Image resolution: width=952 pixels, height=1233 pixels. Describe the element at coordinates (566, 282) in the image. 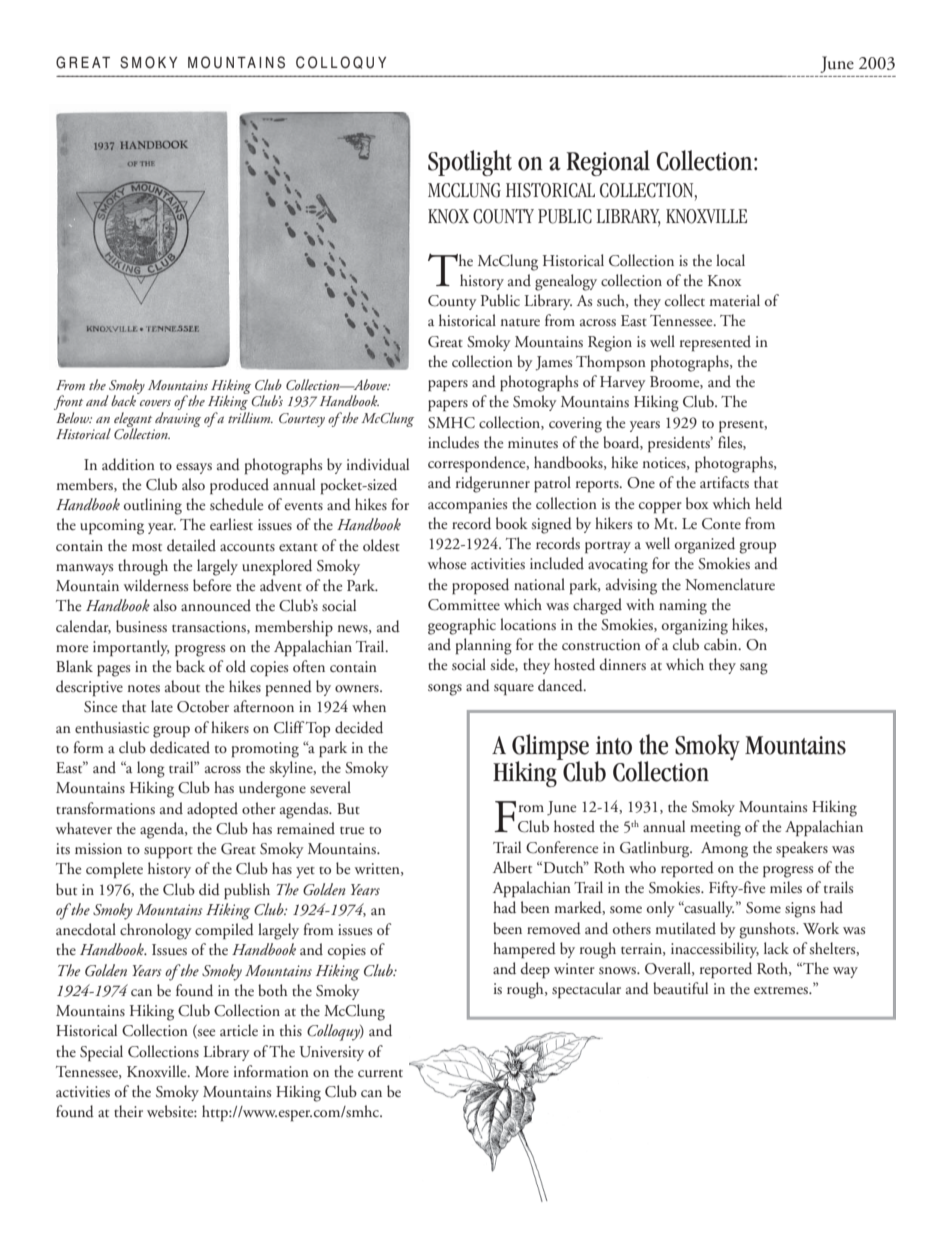

I see `genealogy` at that location.
